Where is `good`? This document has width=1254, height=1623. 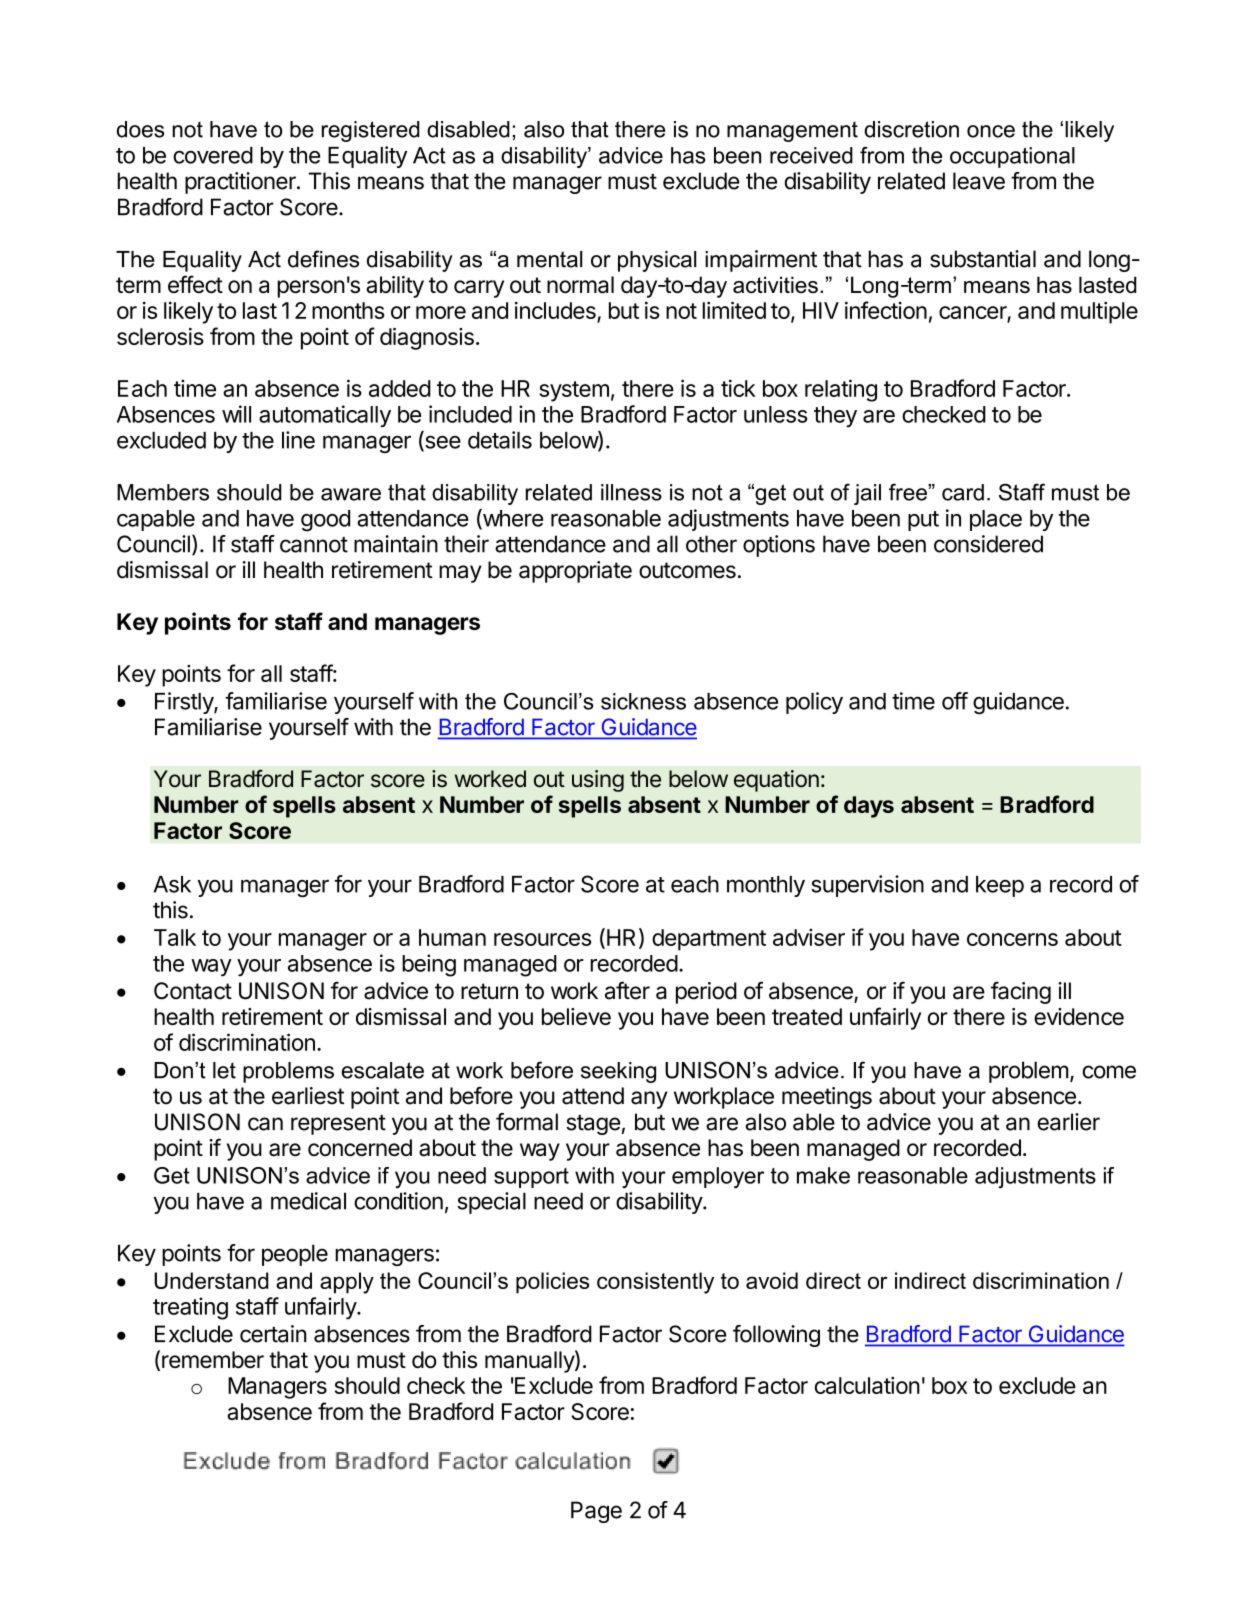
good is located at coordinates (325, 521).
